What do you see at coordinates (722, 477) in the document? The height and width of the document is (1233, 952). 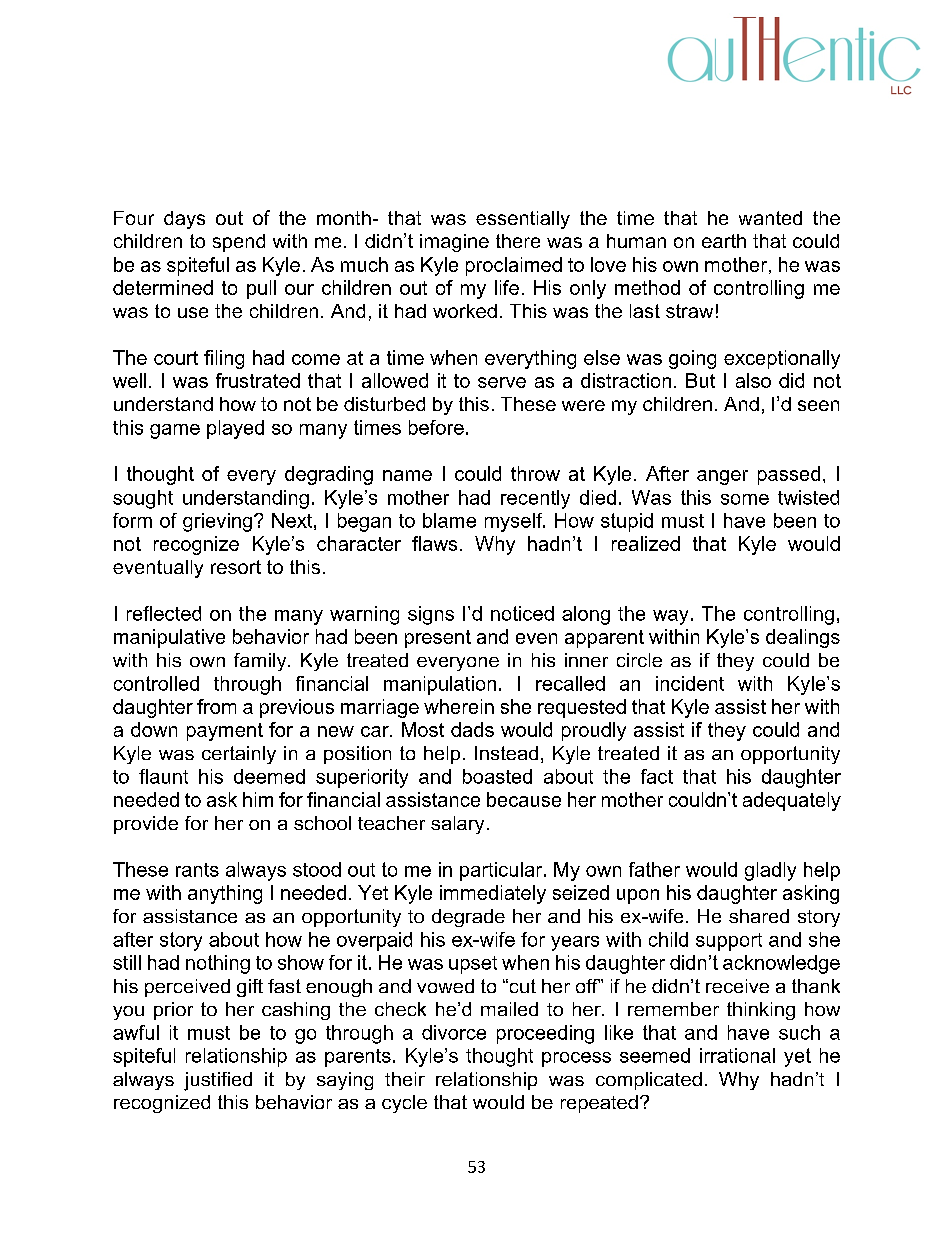 I see `anger` at bounding box center [722, 477].
